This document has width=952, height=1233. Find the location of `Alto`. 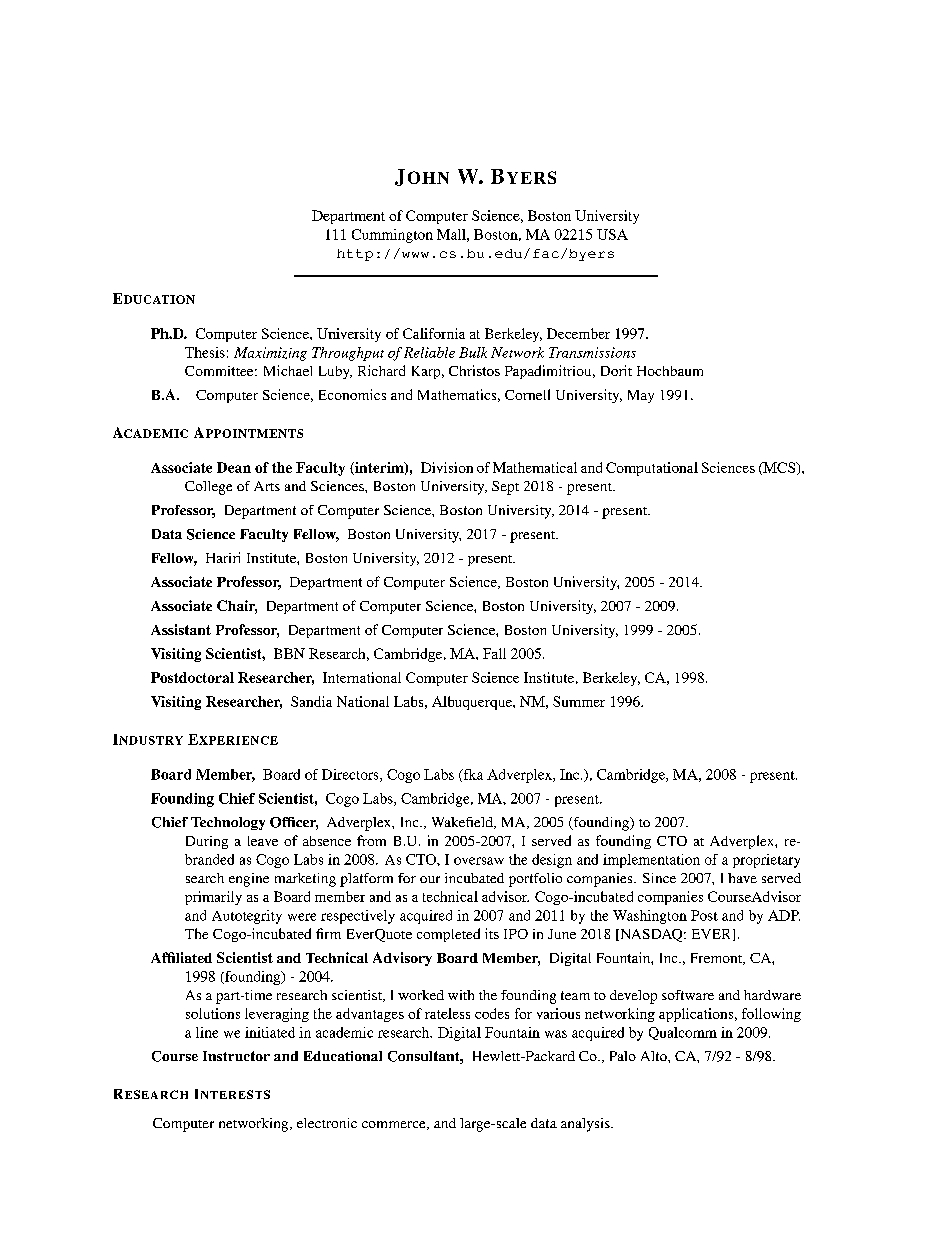

Alto is located at coordinates (655, 1056).
